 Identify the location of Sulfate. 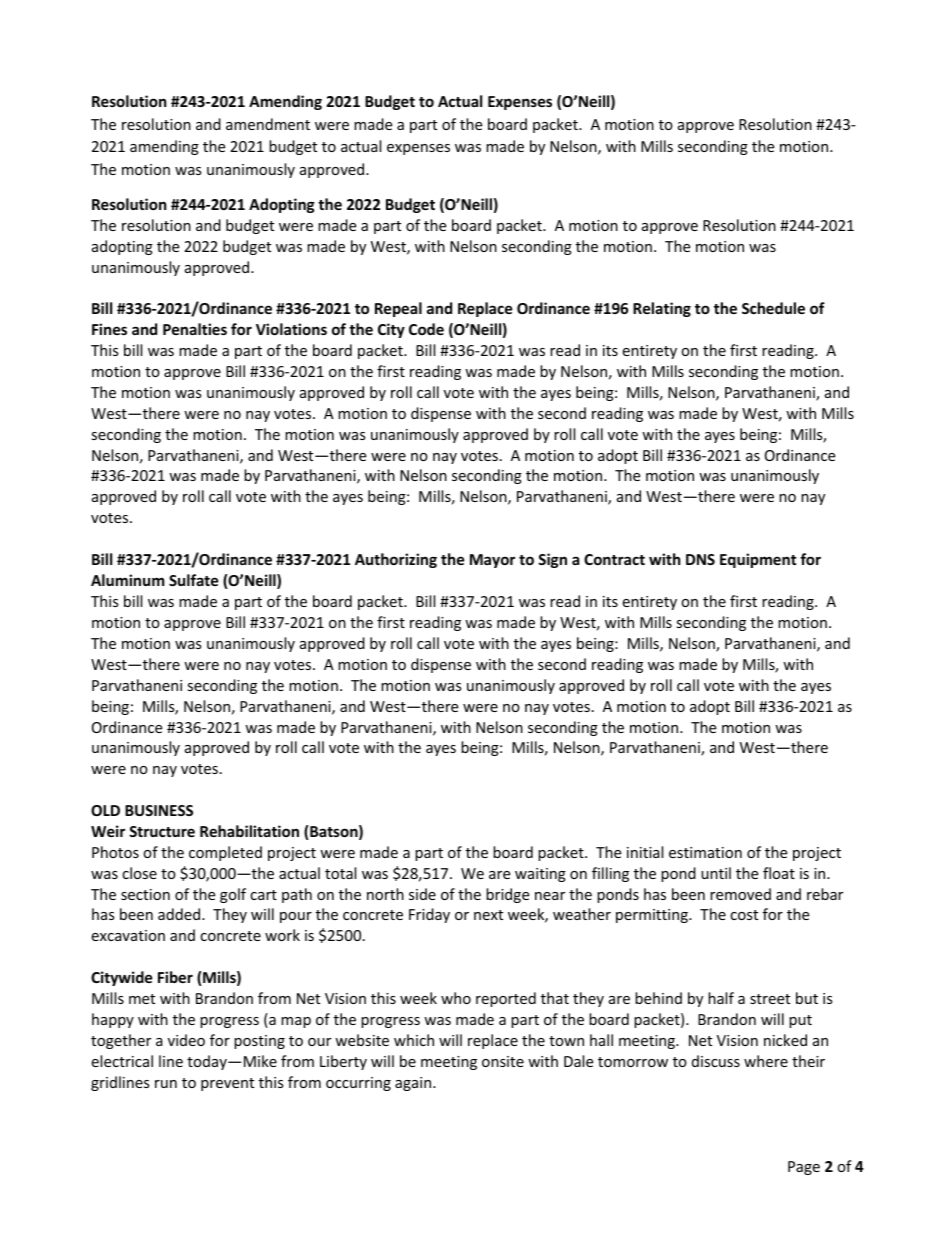
(194, 580).
